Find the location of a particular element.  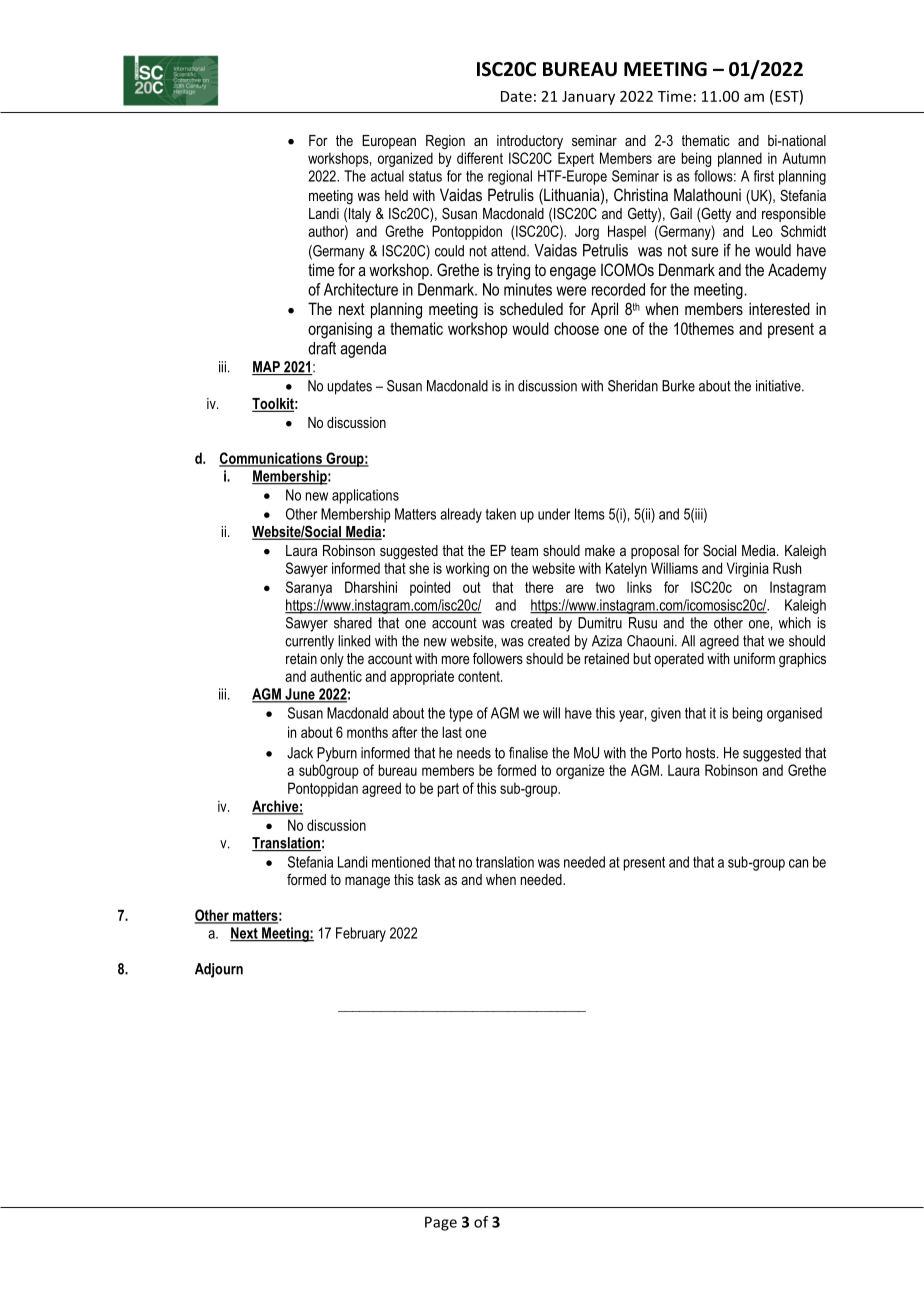

actual is located at coordinates (387, 176).
